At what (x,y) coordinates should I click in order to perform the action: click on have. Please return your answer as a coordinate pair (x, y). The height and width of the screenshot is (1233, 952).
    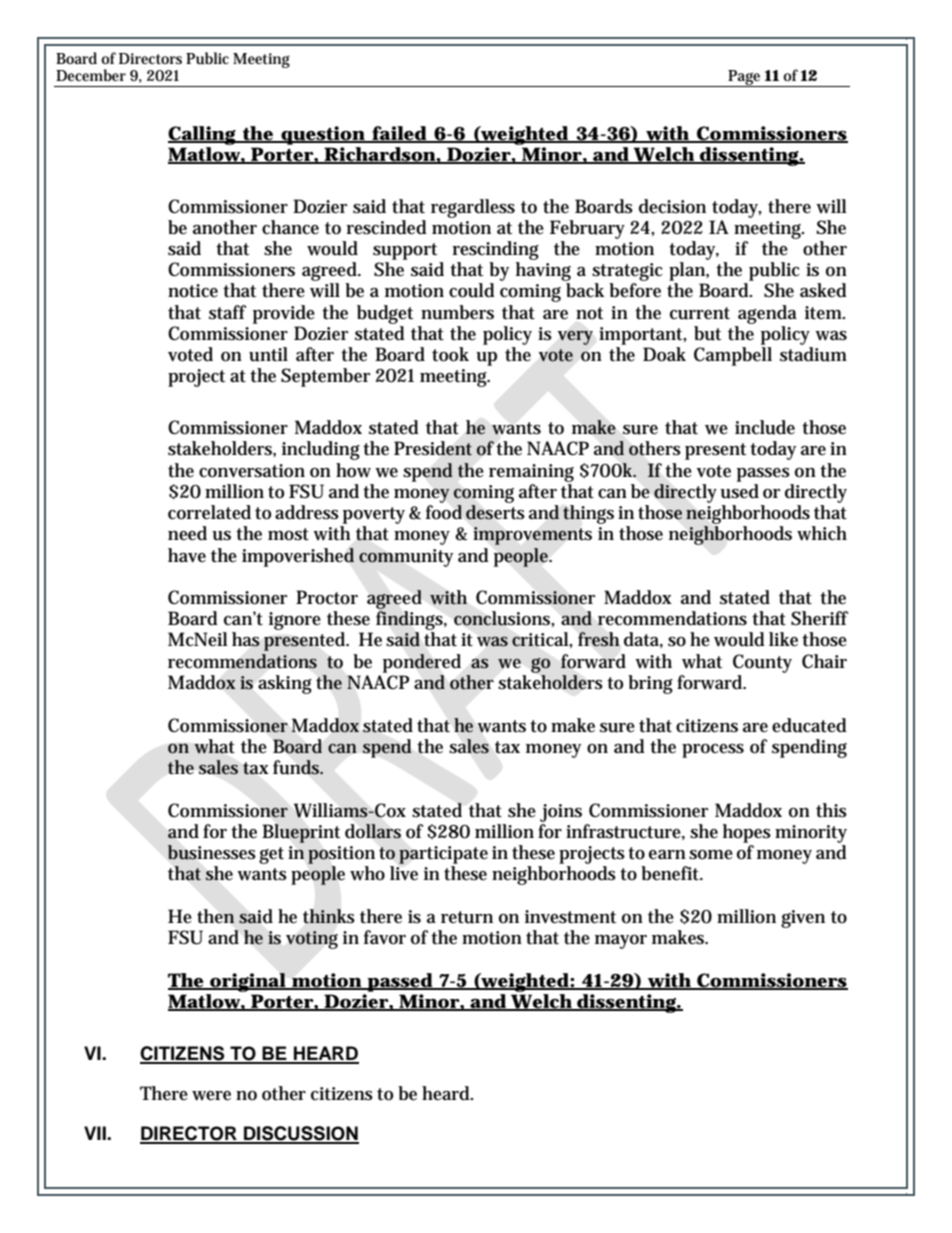
    Looking at the image, I should click on (187, 555).
